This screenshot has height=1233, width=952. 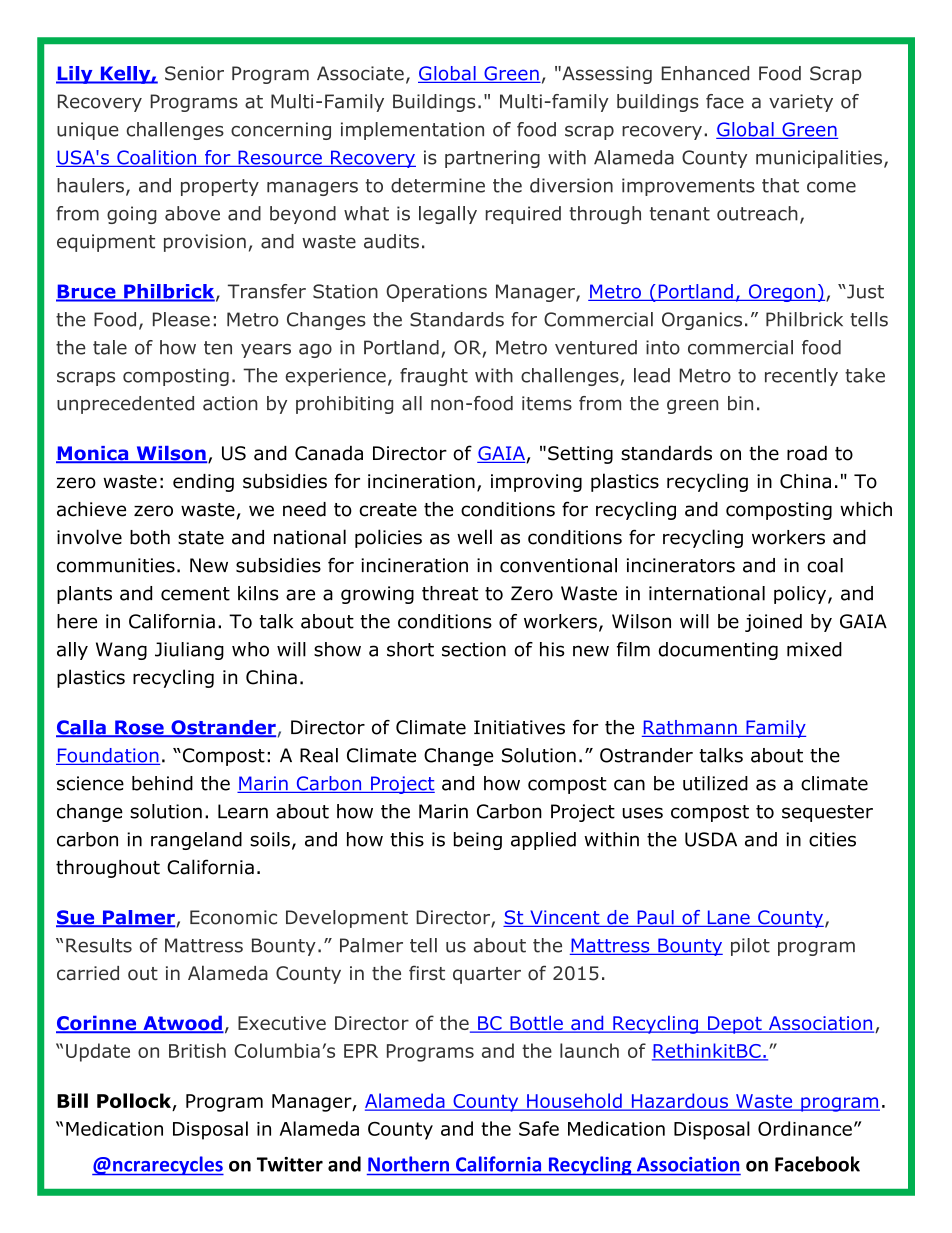 I want to click on being, so click(x=478, y=841).
